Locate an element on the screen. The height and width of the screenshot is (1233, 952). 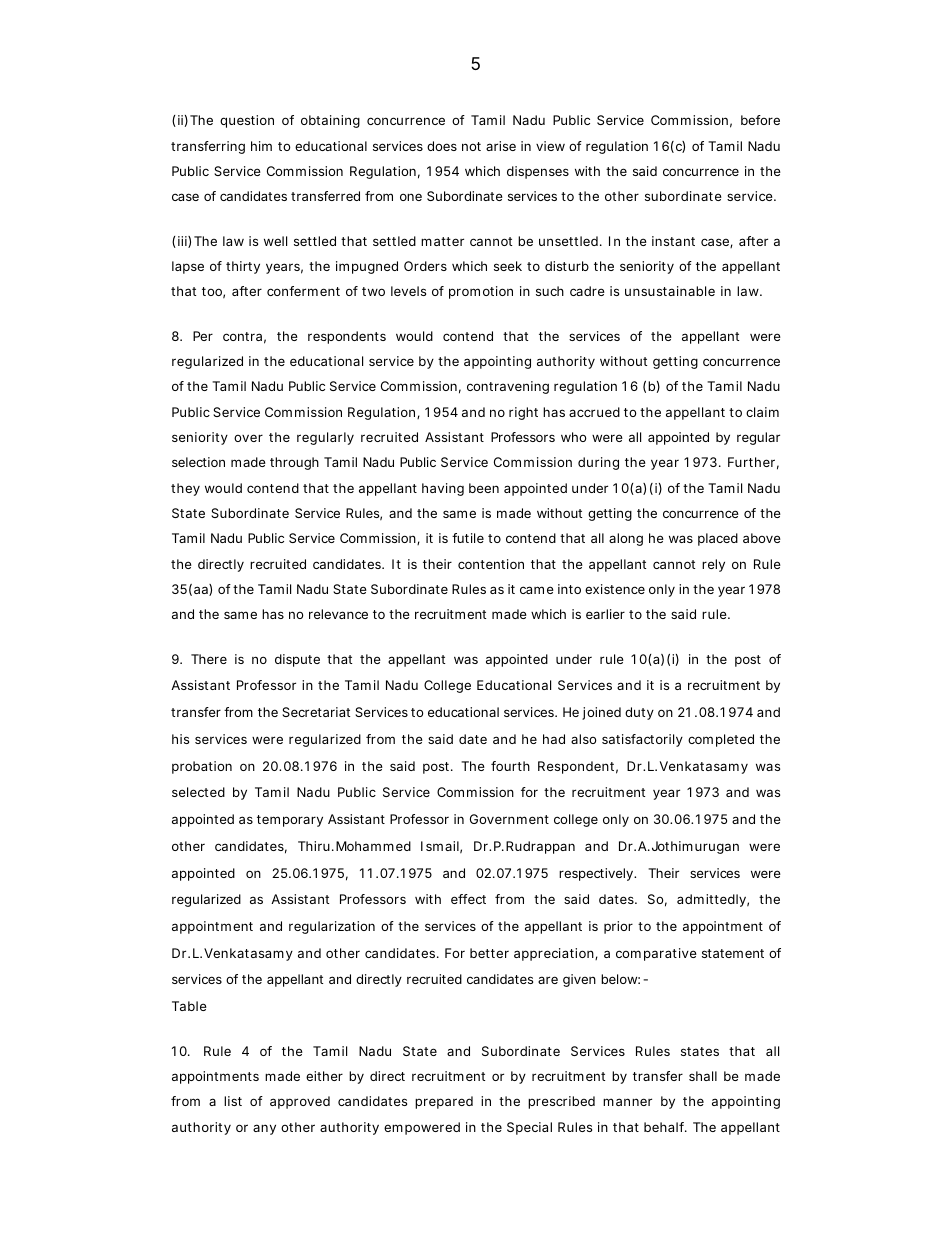
question is located at coordinates (247, 121).
